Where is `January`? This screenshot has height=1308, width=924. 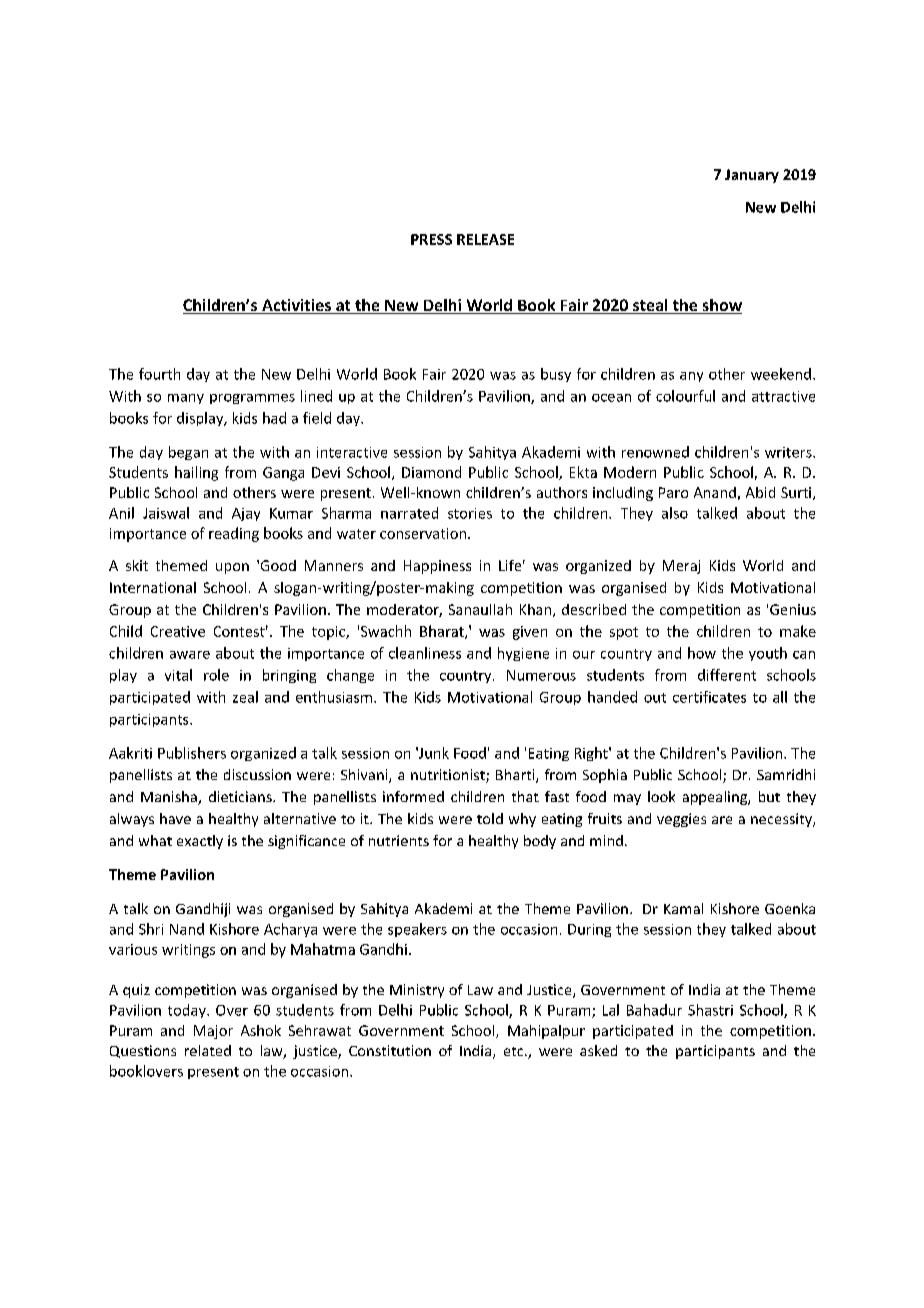 January is located at coordinates (752, 176).
